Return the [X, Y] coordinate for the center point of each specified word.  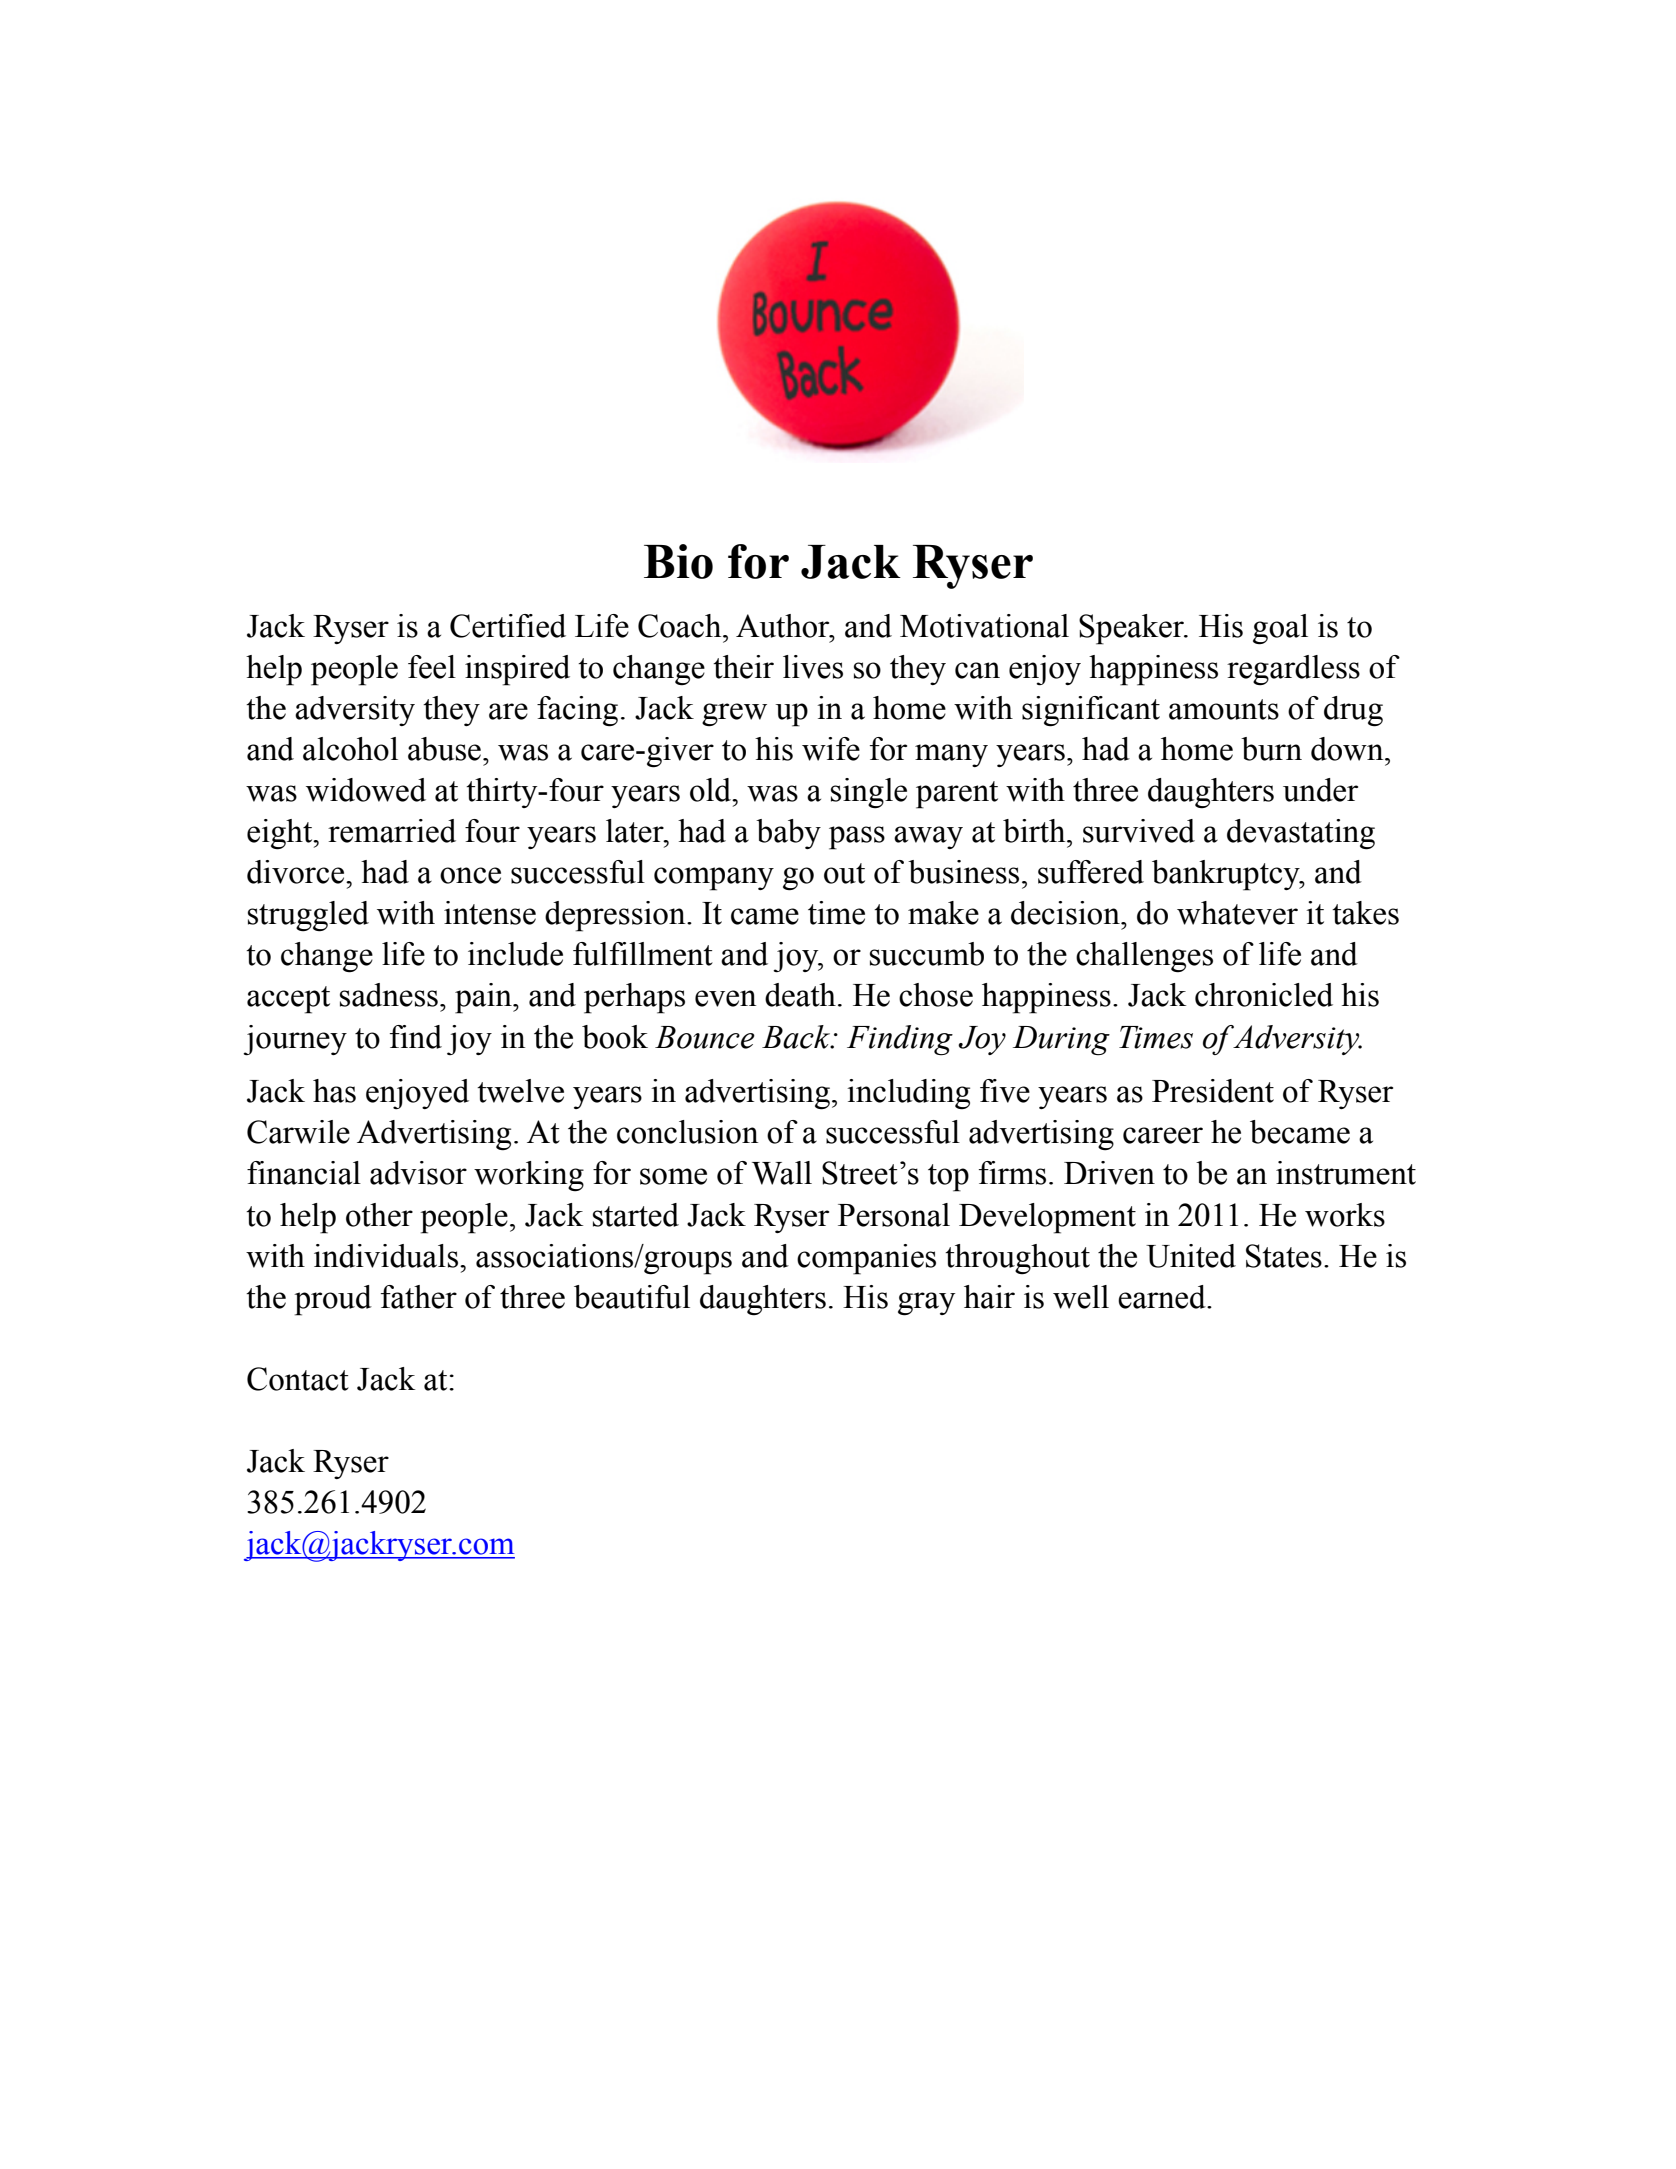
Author [784, 626]
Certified [508, 626]
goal [1280, 629]
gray [926, 1304]
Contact [298, 1379]
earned [1163, 1297]
